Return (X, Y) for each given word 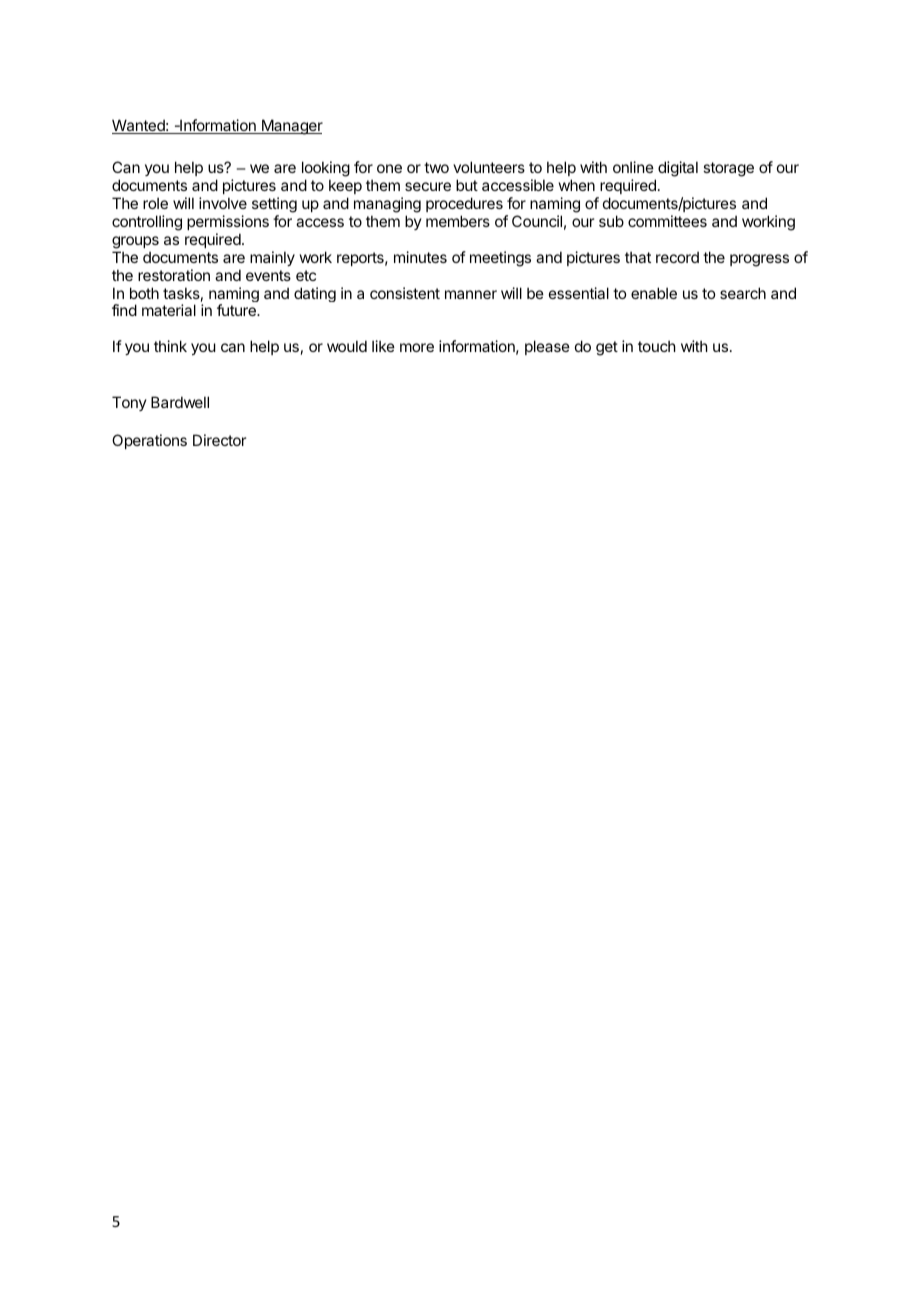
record (677, 257)
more (417, 347)
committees (667, 221)
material (169, 310)
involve (223, 203)
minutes (420, 257)
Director (219, 440)
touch (657, 346)
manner (471, 294)
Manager (291, 127)
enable (654, 293)
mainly (272, 258)
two (436, 167)
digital (678, 169)
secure (428, 186)
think (170, 346)
